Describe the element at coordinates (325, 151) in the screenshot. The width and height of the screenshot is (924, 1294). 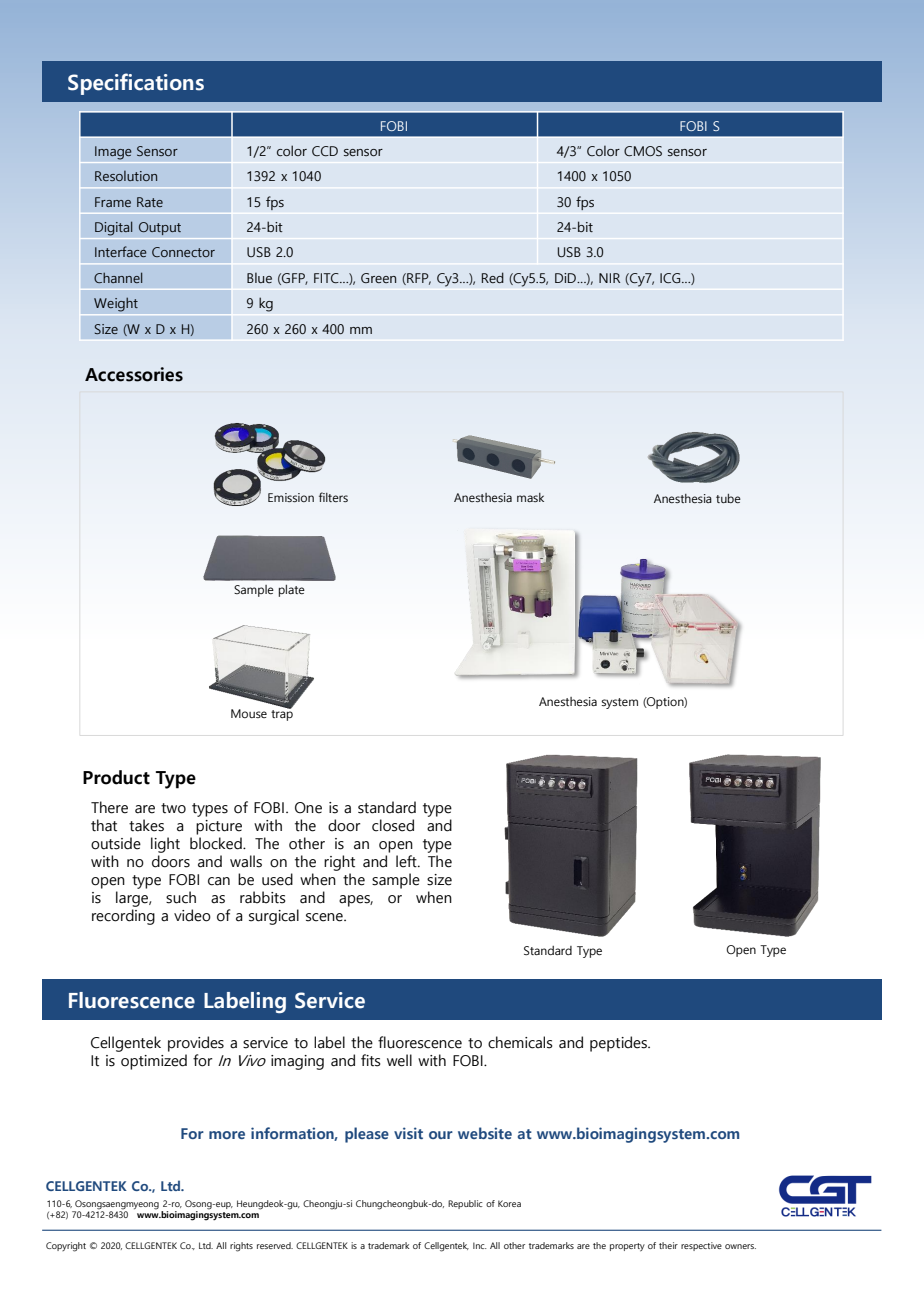
I see `CCD` at that location.
